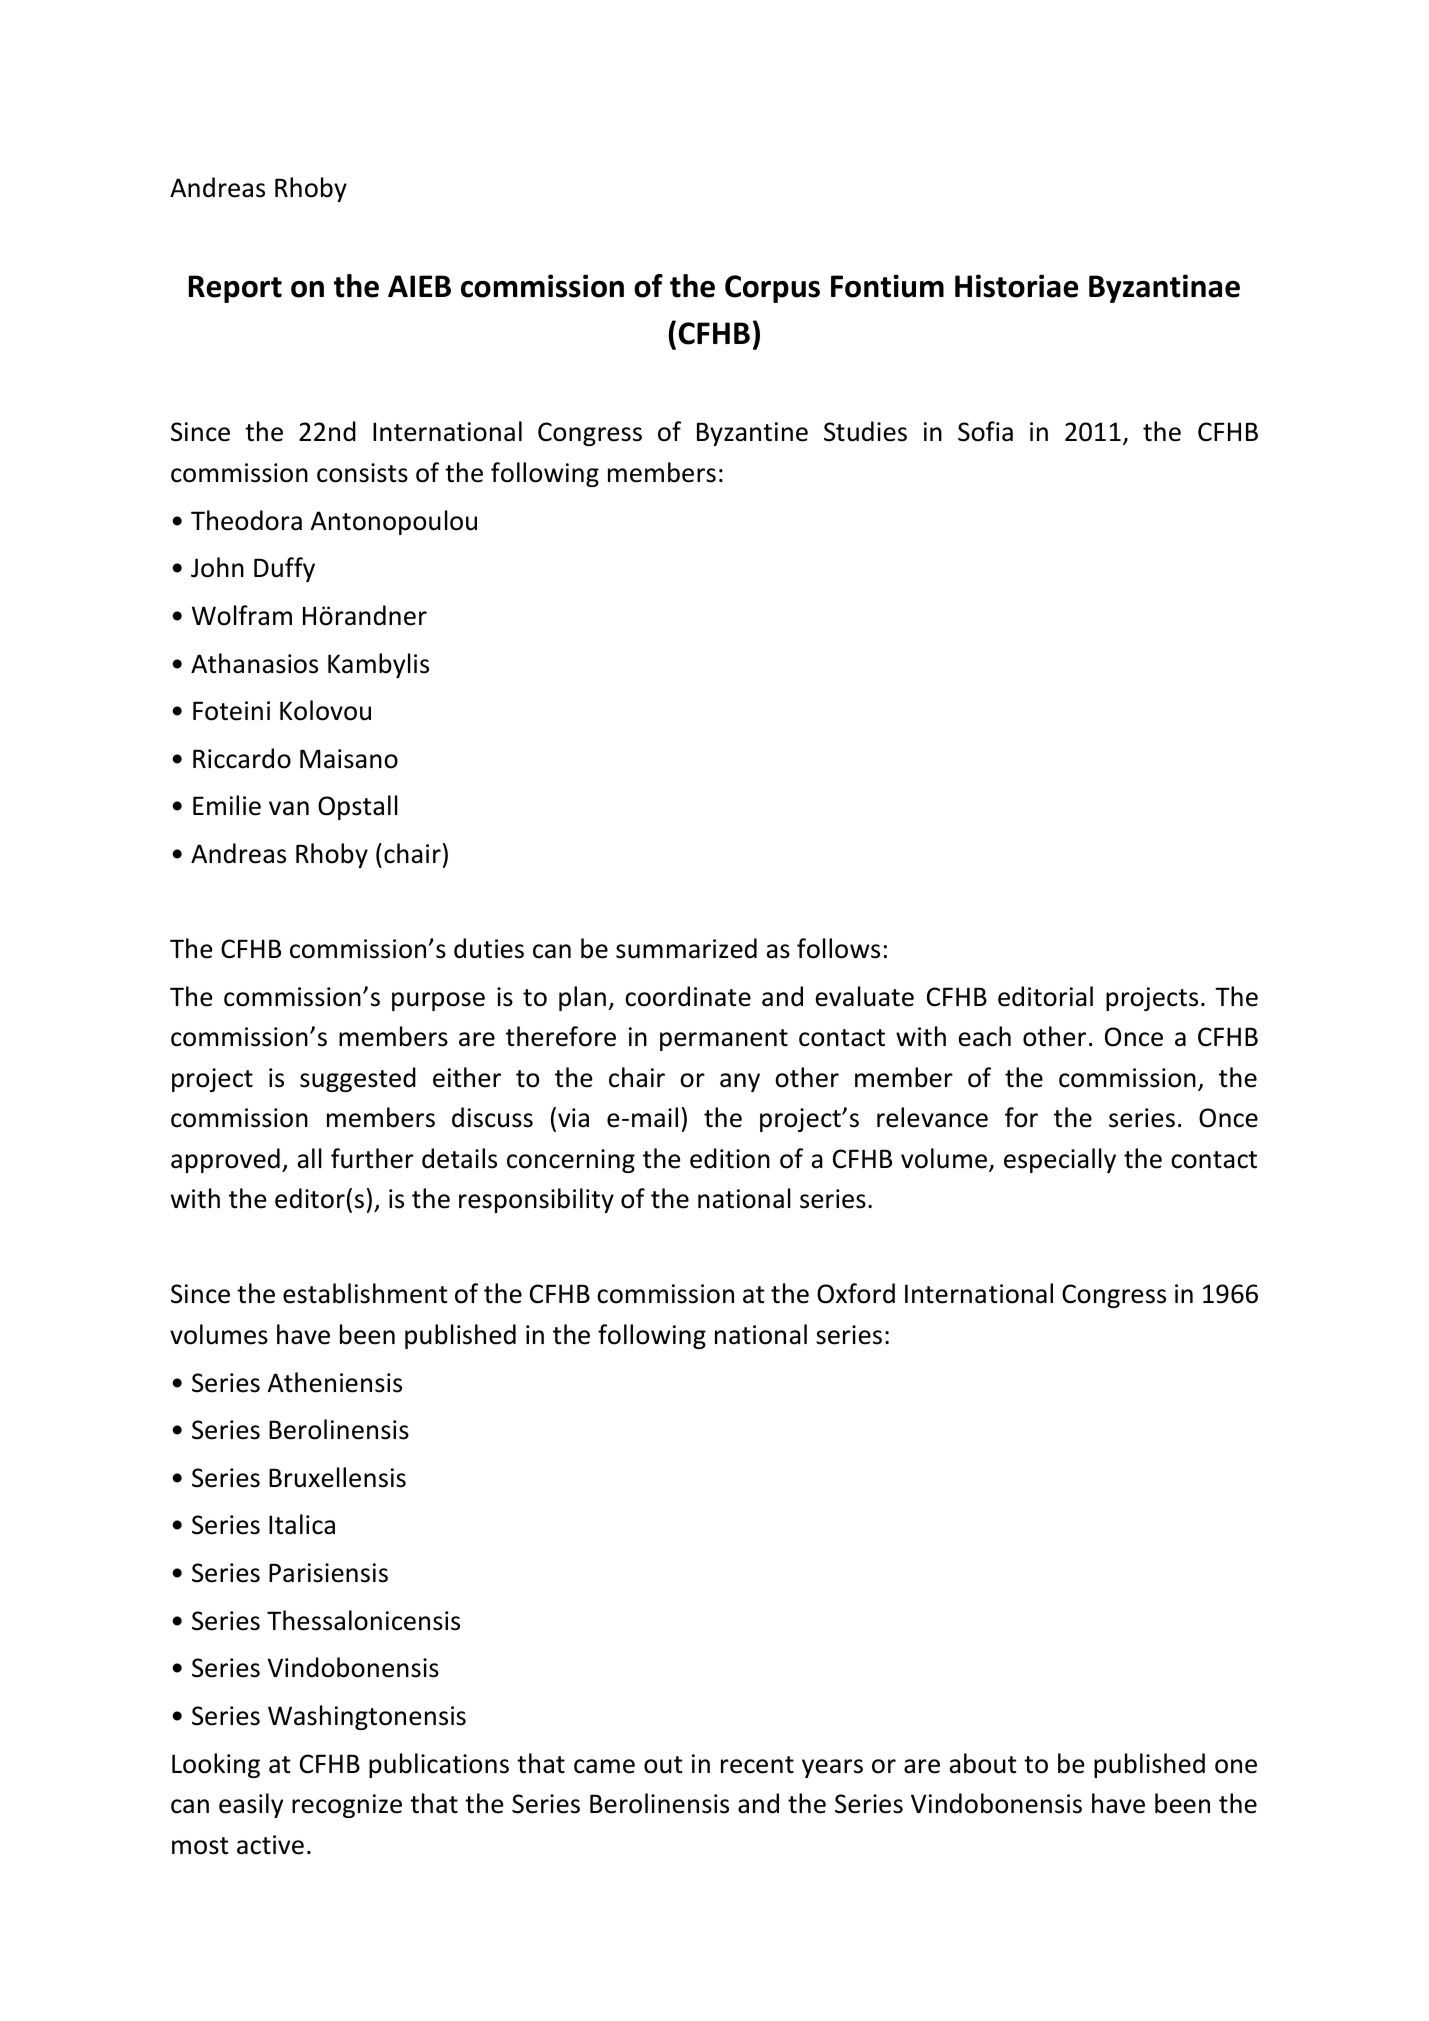 Image resolution: width=1429 pixels, height=2021 pixels. I want to click on Wolfram, so click(242, 615).
